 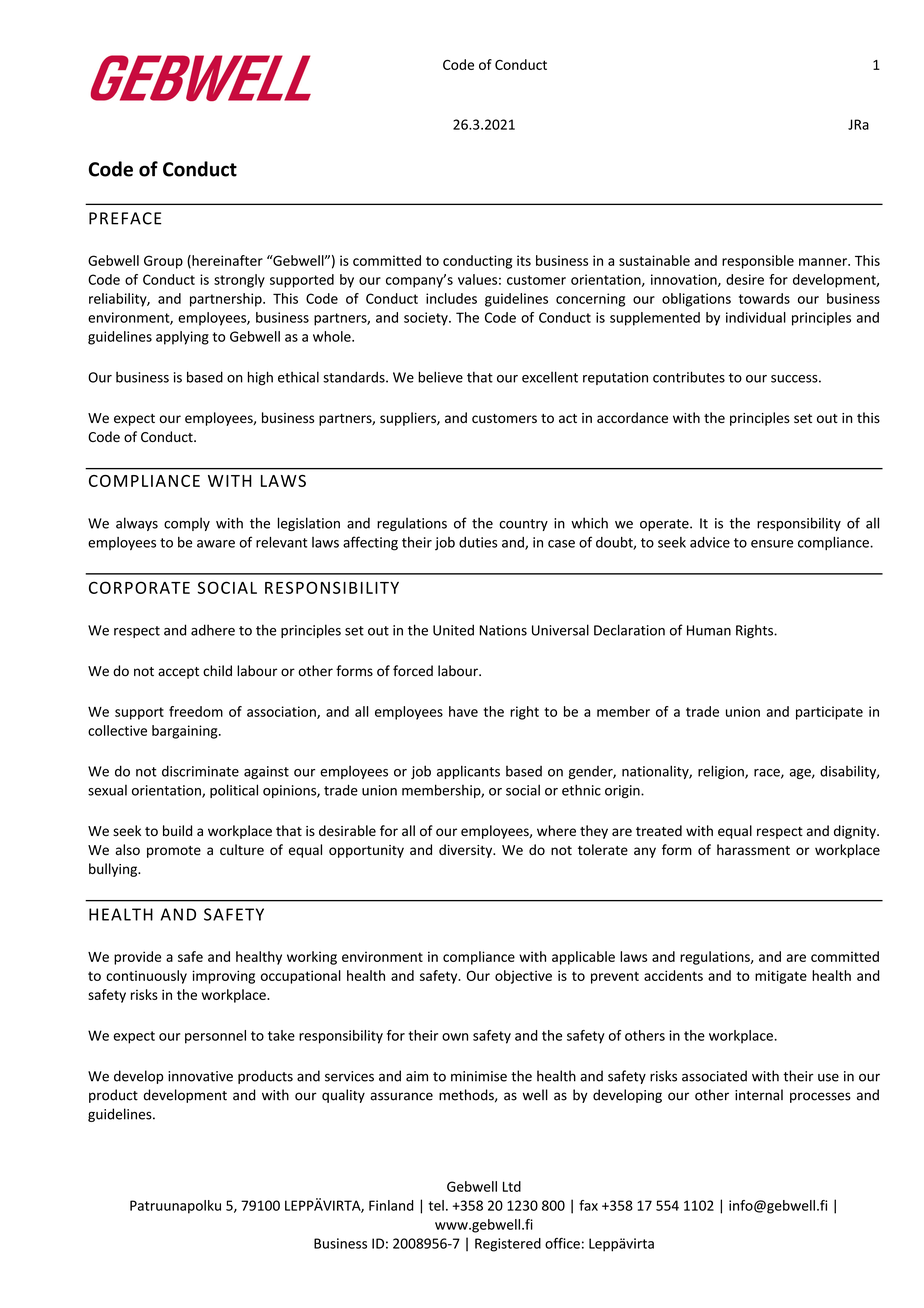 What do you see at coordinates (177, 830) in the screenshot?
I see `build` at bounding box center [177, 830].
